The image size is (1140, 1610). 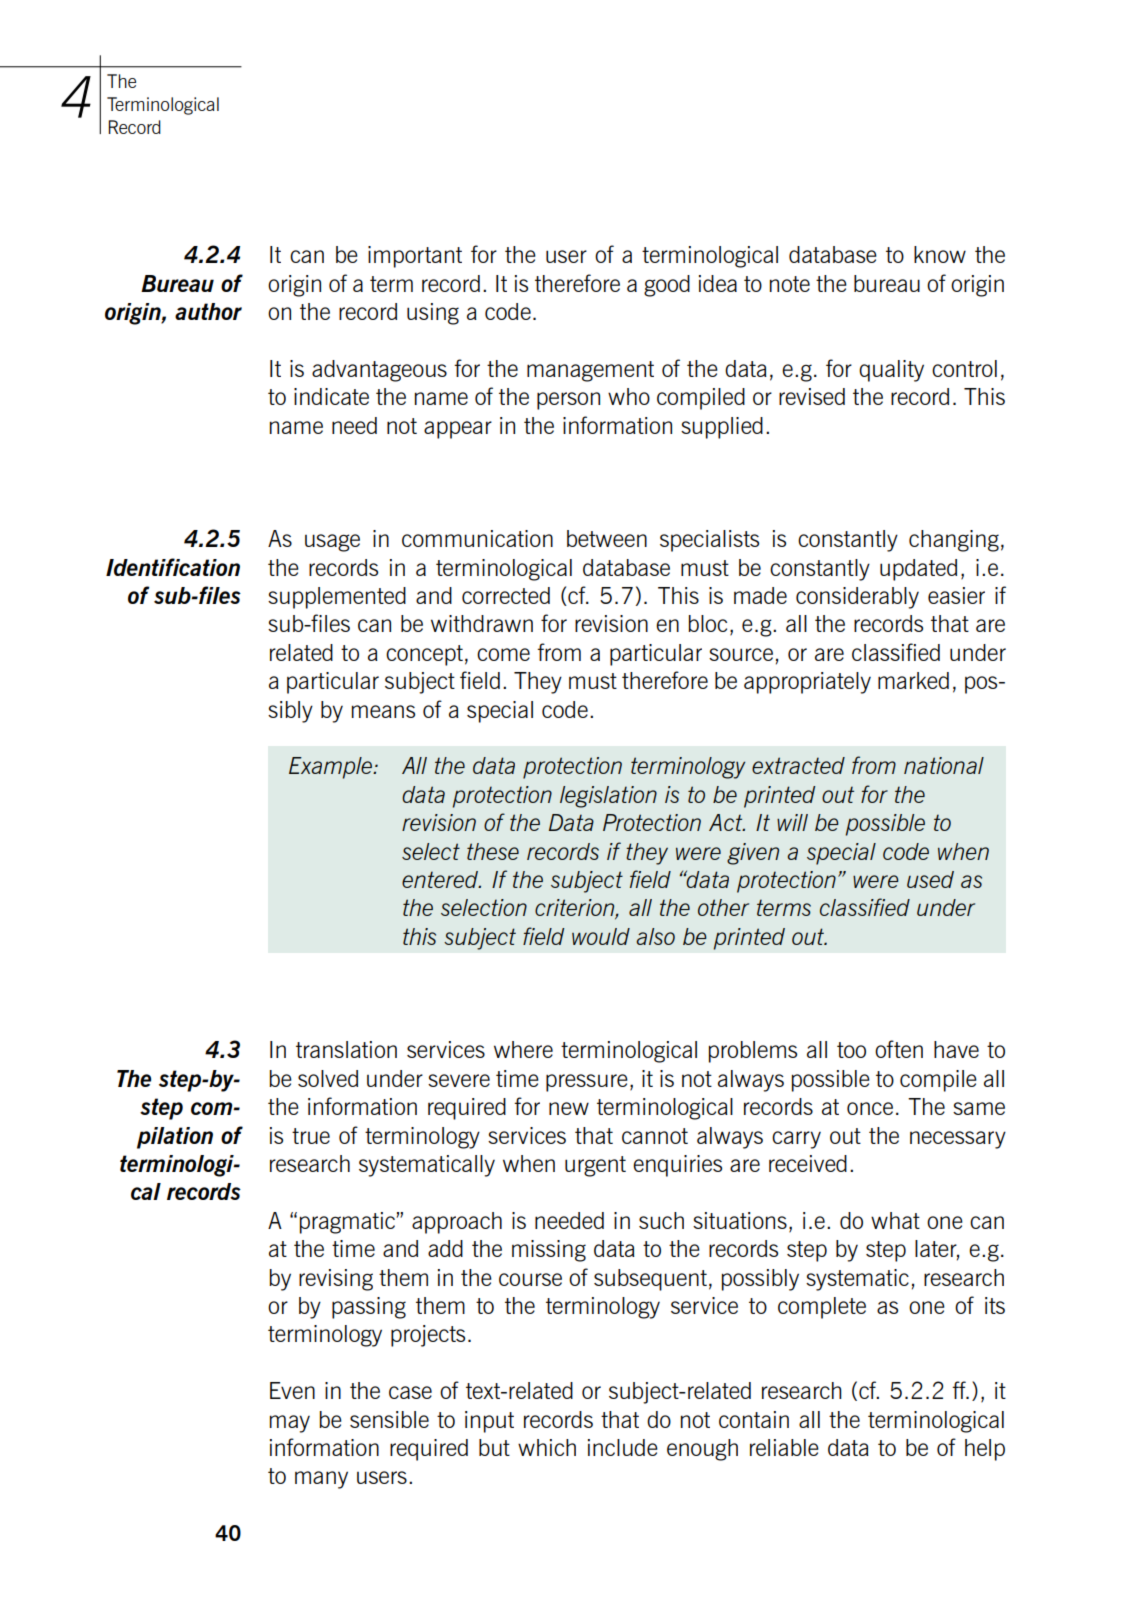 I want to click on which, so click(x=547, y=1447).
